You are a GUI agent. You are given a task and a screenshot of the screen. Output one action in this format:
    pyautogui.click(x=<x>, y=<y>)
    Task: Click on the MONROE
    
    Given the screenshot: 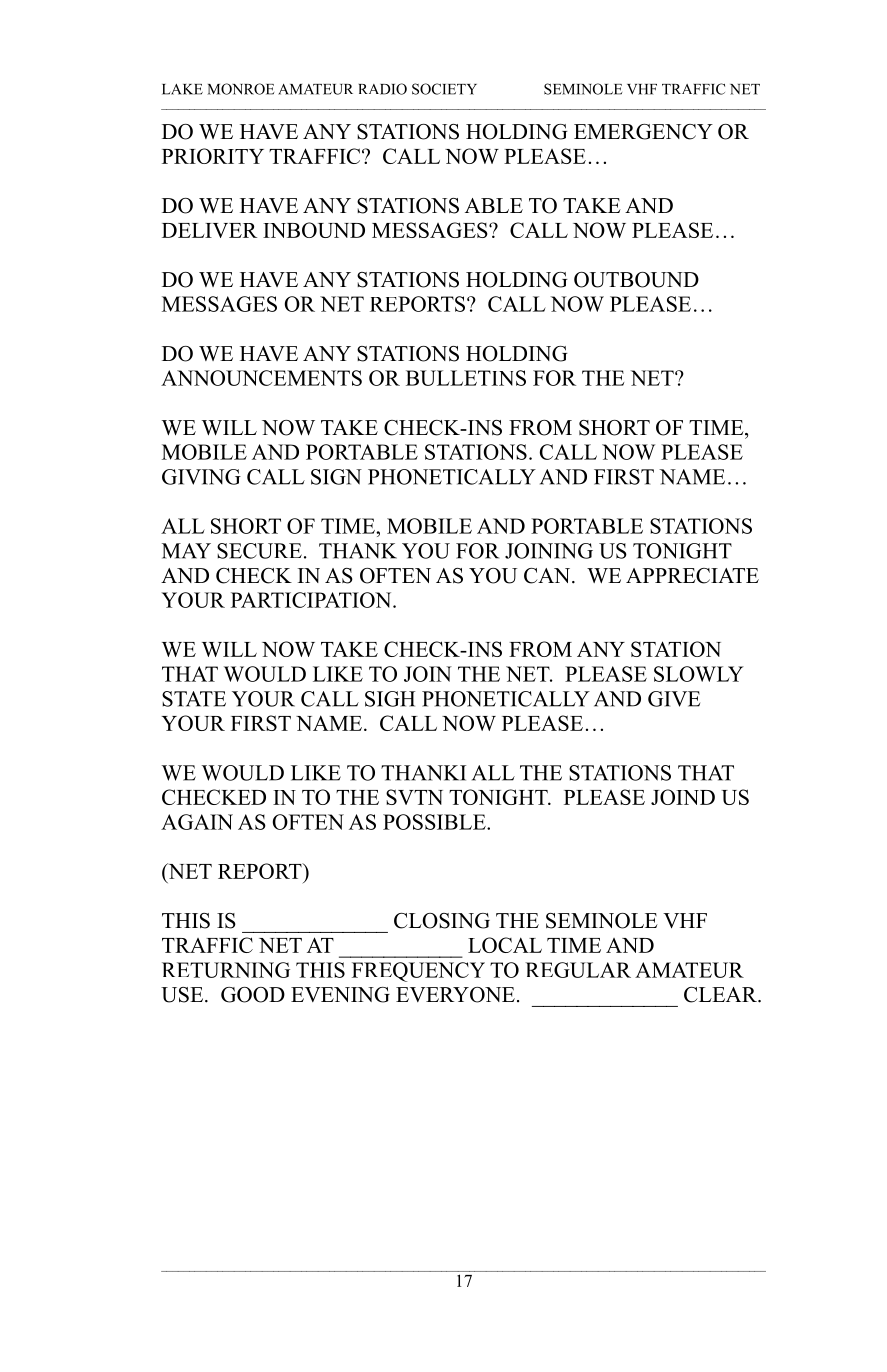 What is the action you would take?
    pyautogui.click(x=241, y=89)
